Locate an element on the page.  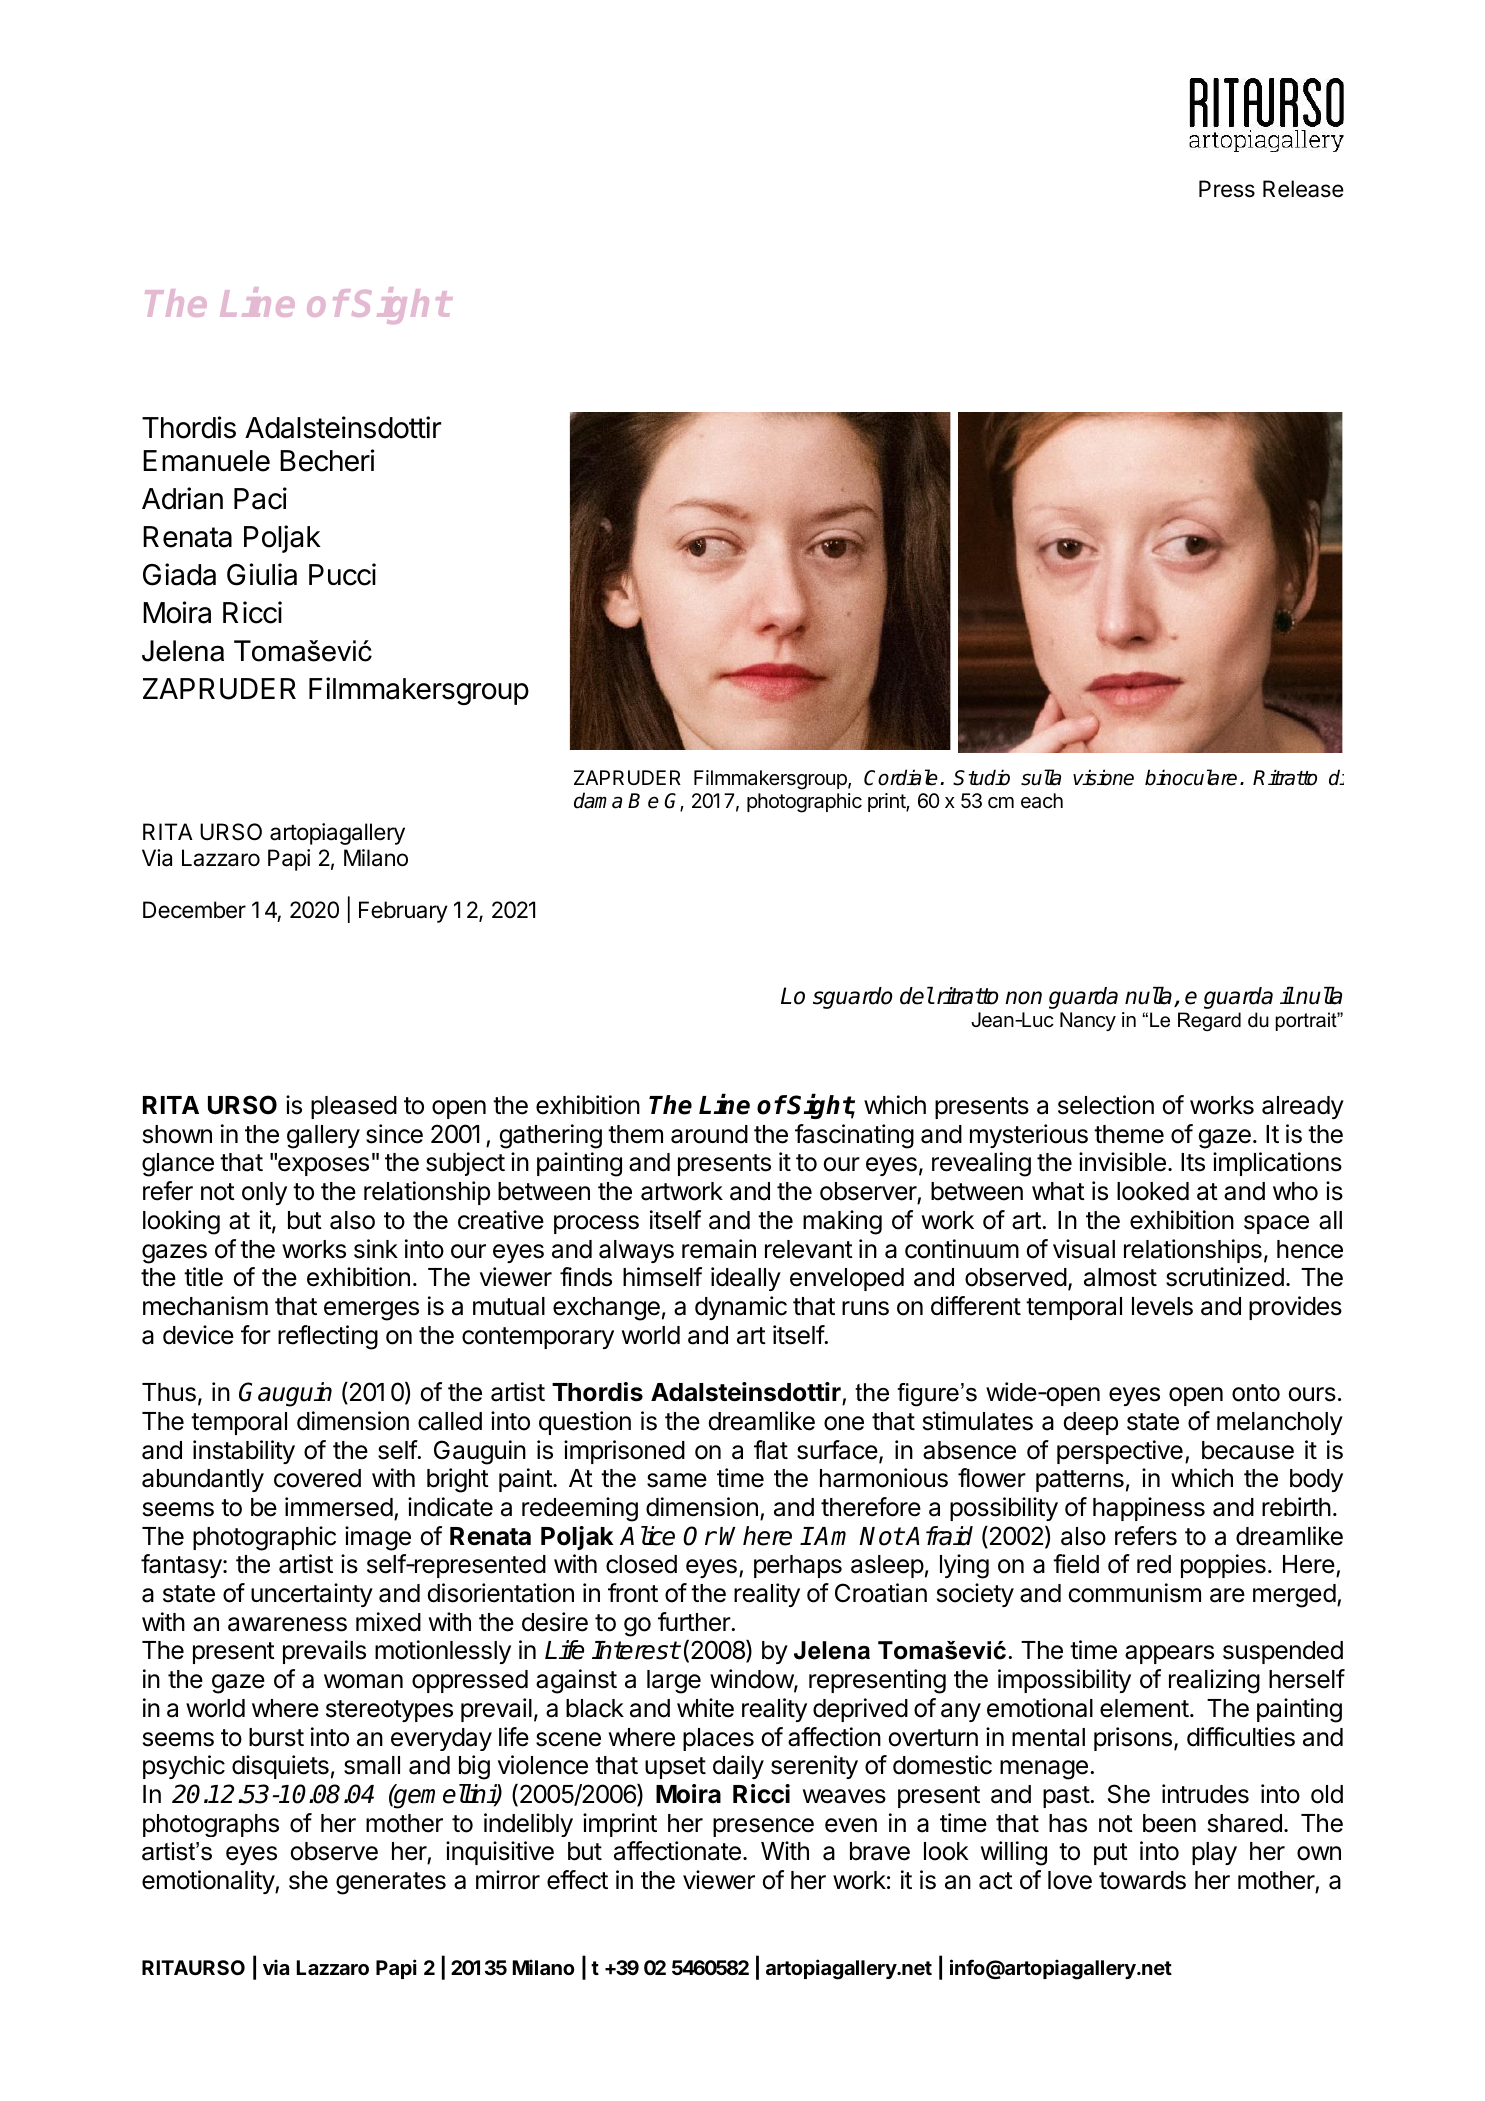
Release is located at coordinates (1303, 189).
